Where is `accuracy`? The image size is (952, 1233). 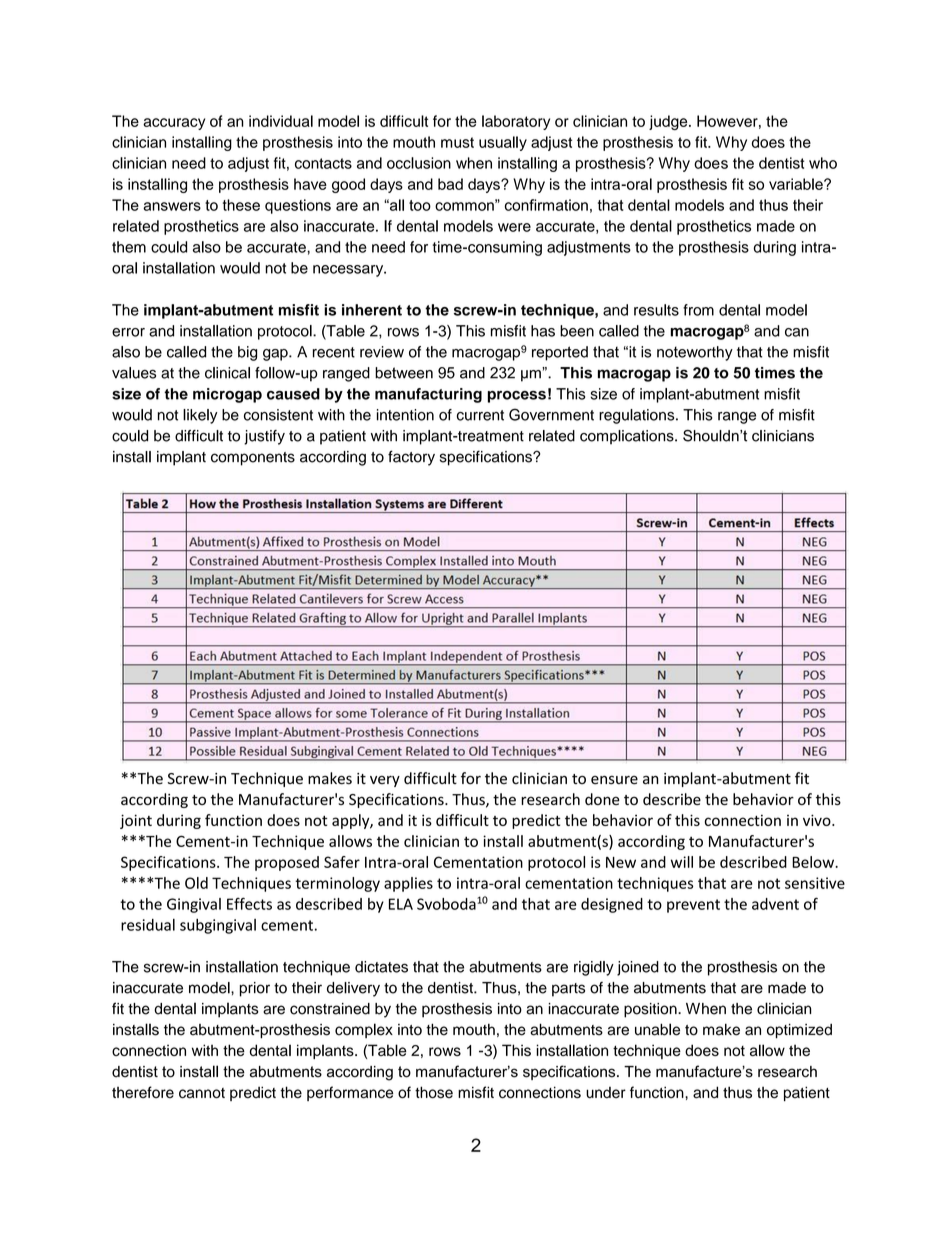
accuracy is located at coordinates (174, 124).
